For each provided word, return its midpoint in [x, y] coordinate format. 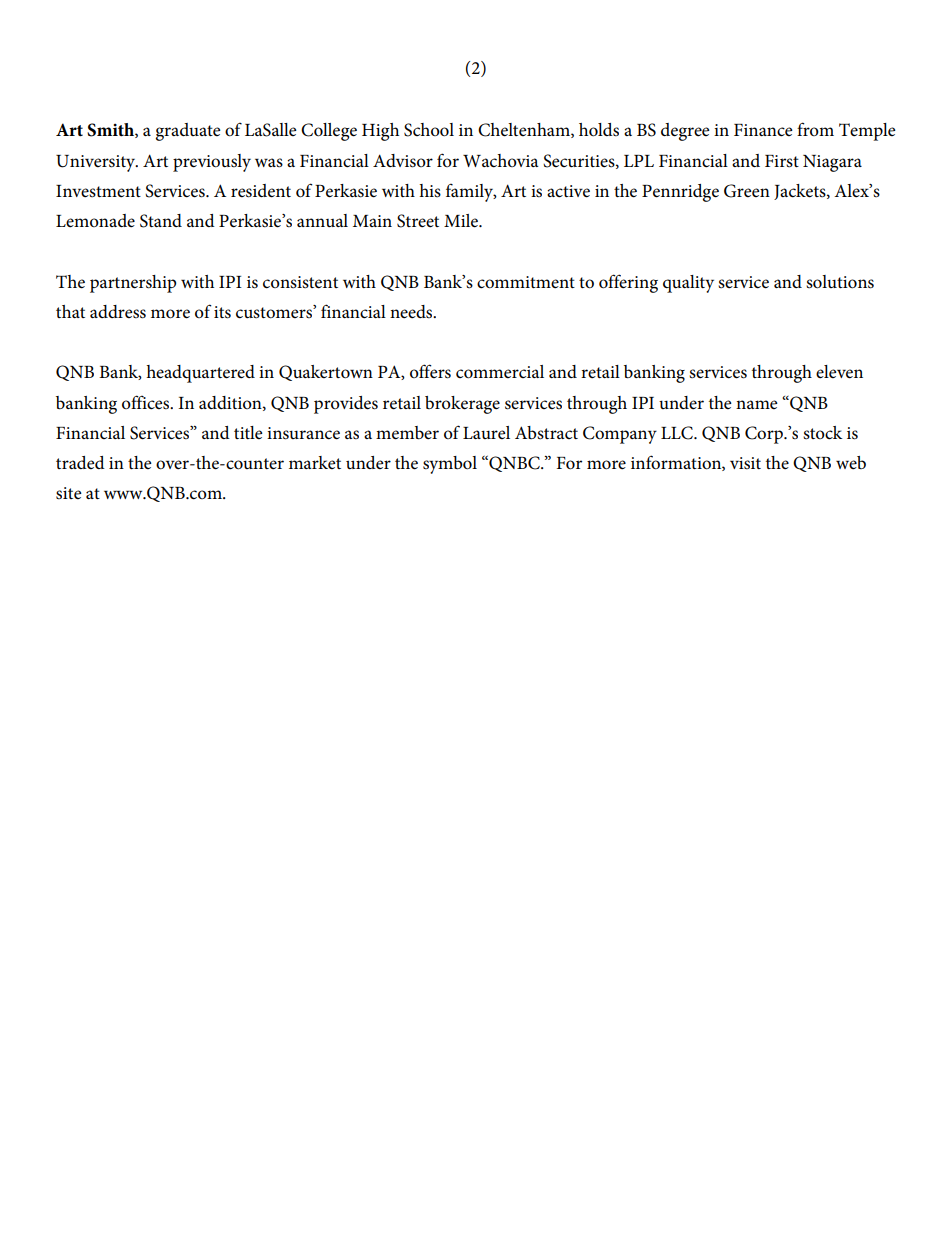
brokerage [462, 405]
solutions [840, 282]
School [429, 130]
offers [430, 371]
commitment [526, 282]
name [757, 404]
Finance [763, 130]
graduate [188, 132]
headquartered [200, 374]
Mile [462, 221]
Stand [161, 221]
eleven [839, 372]
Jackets [801, 192]
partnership [133, 284]
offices [147, 402]
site [69, 493]
